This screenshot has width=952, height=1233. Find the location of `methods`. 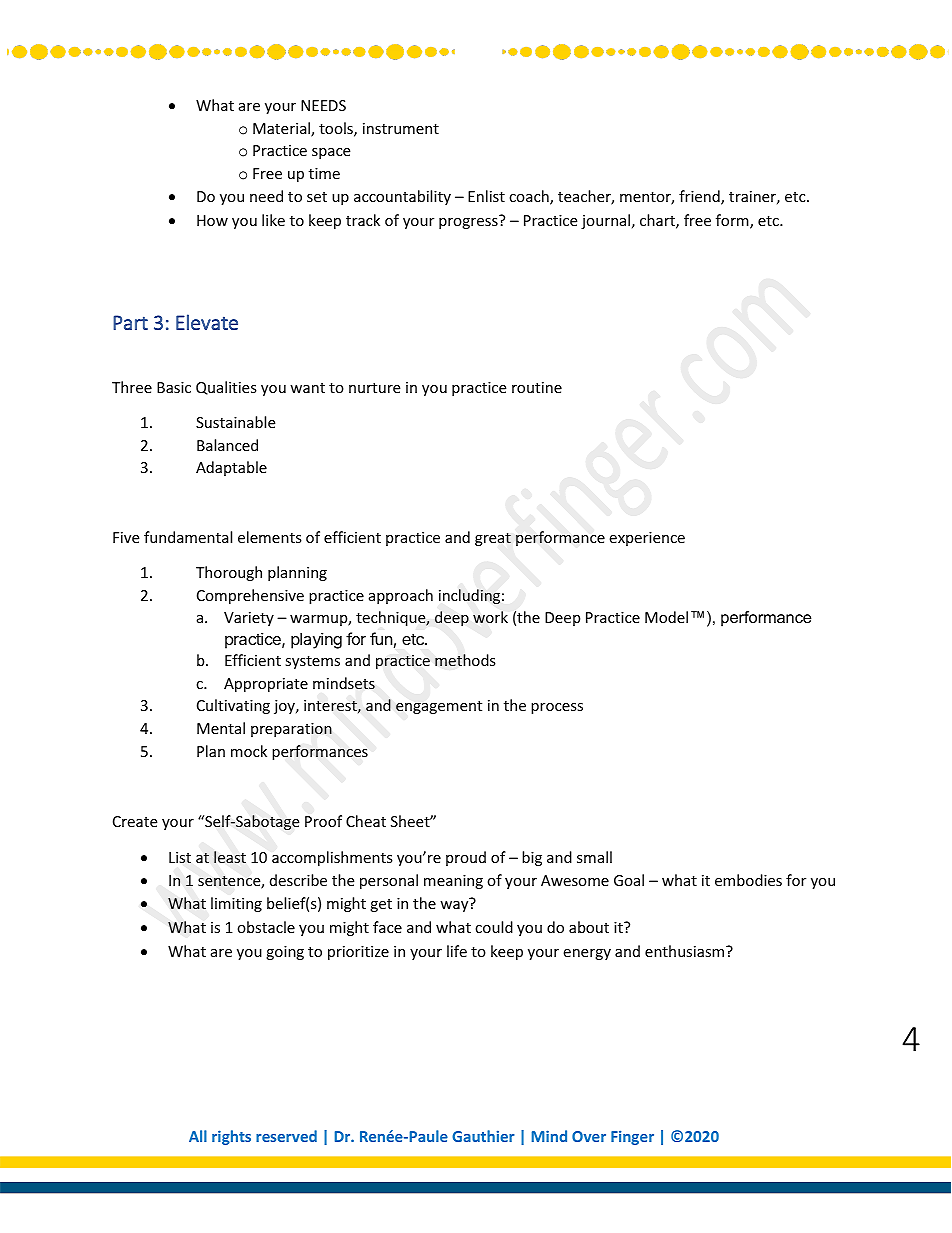

methods is located at coordinates (465, 660).
